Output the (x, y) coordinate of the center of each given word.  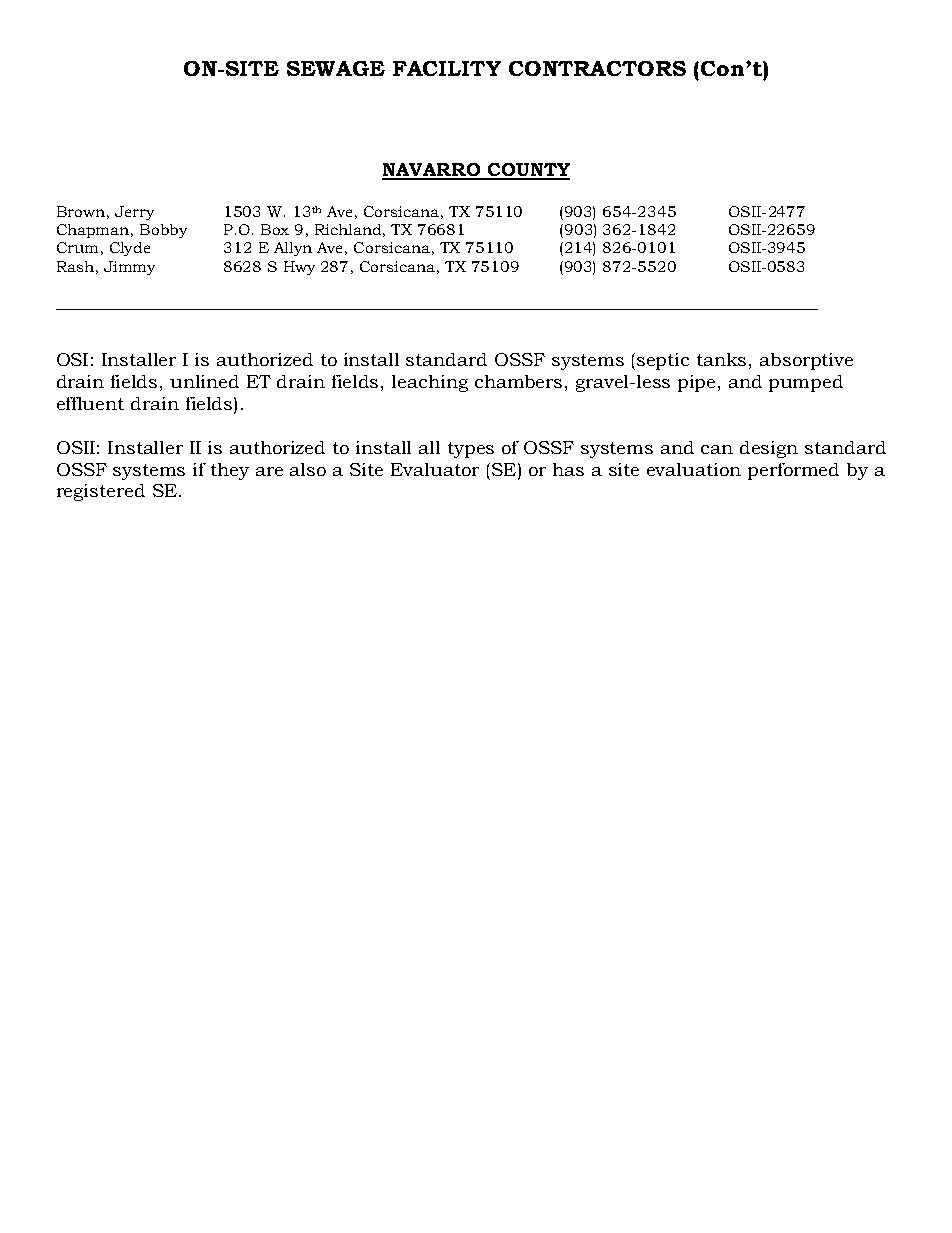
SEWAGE (336, 68)
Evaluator (435, 469)
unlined (204, 381)
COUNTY (527, 171)
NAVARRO (432, 171)
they (230, 471)
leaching (430, 383)
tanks (721, 359)
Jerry (134, 213)
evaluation (694, 469)
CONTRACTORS (597, 68)
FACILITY (447, 68)
